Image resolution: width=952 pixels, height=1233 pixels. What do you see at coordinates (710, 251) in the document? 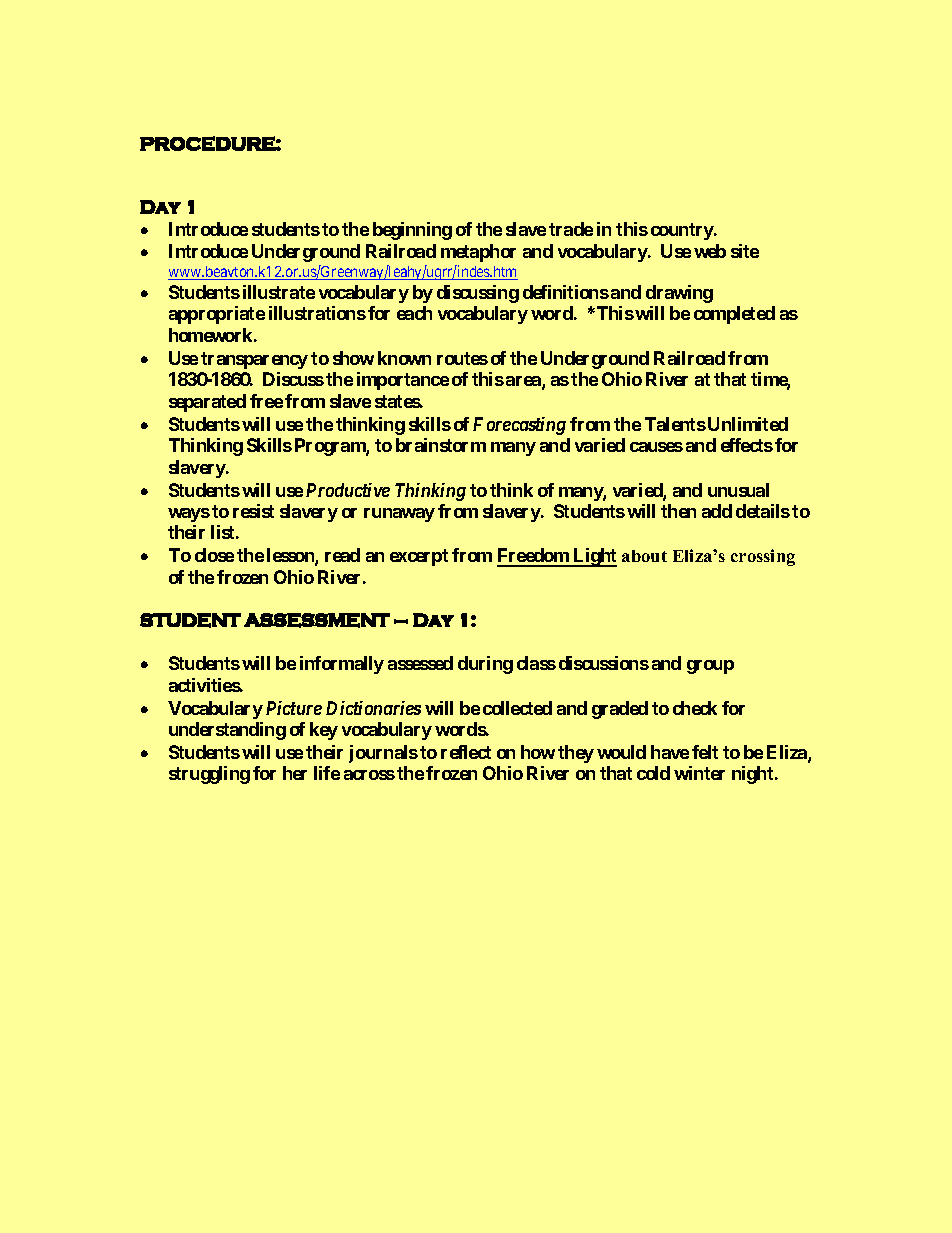
I see `web` at bounding box center [710, 251].
